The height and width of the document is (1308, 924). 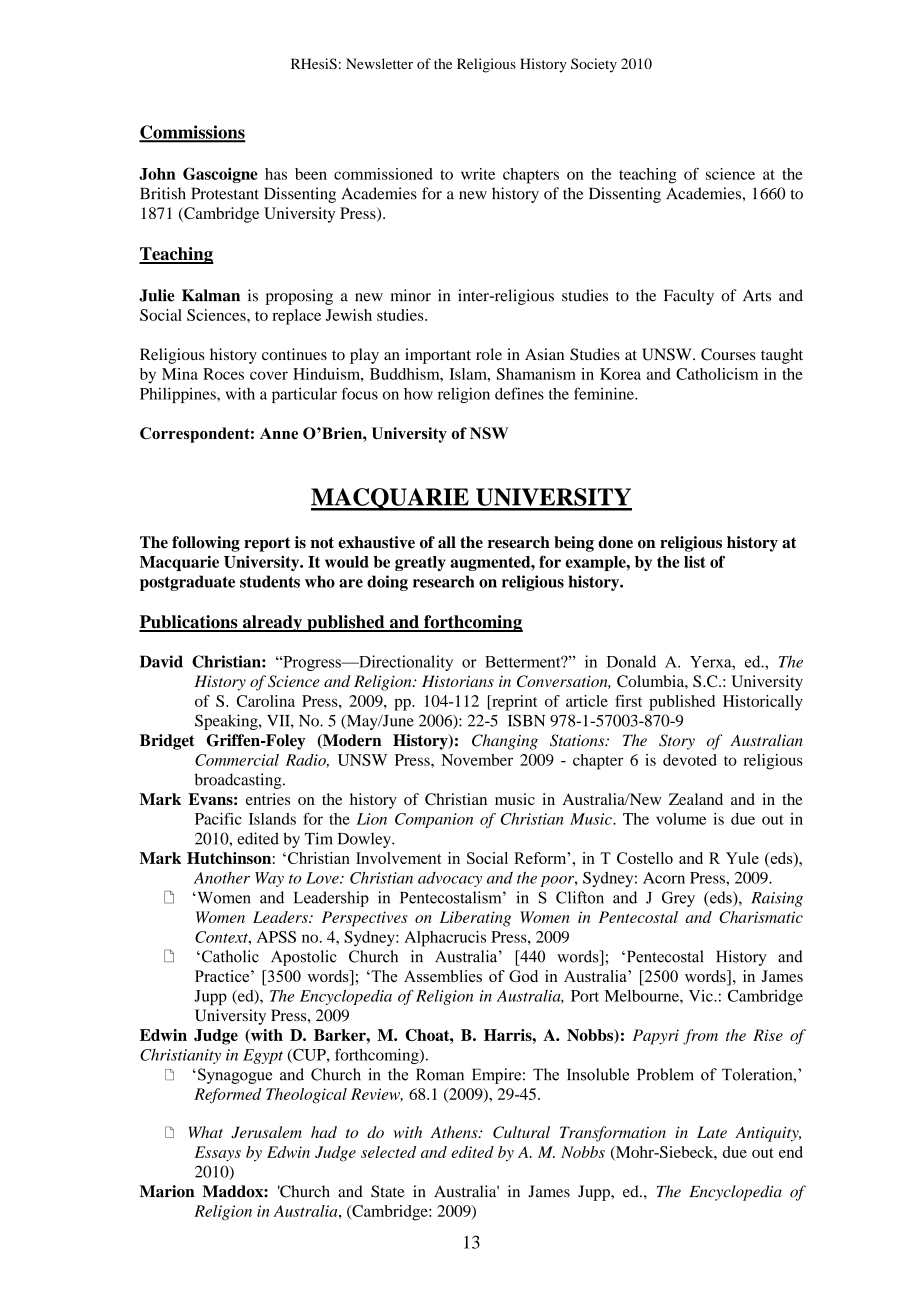 What do you see at coordinates (276, 174) in the document?
I see `has` at bounding box center [276, 174].
